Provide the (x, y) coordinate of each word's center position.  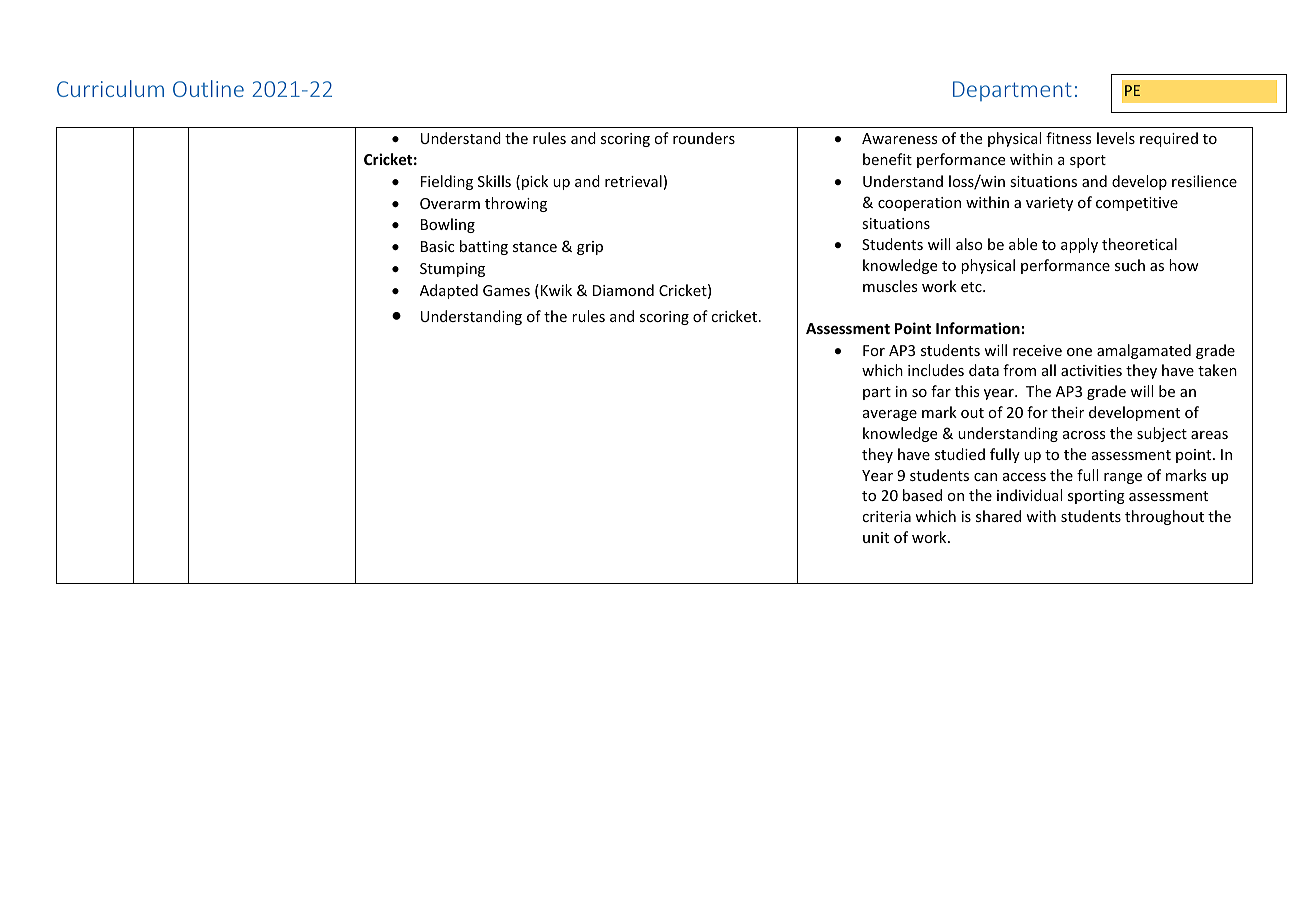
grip (590, 248)
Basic (437, 246)
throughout (1164, 517)
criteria (886, 516)
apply (1079, 245)
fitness (1068, 138)
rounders (704, 138)
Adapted (449, 291)
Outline (208, 88)
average (890, 415)
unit (876, 537)
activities (1091, 370)
